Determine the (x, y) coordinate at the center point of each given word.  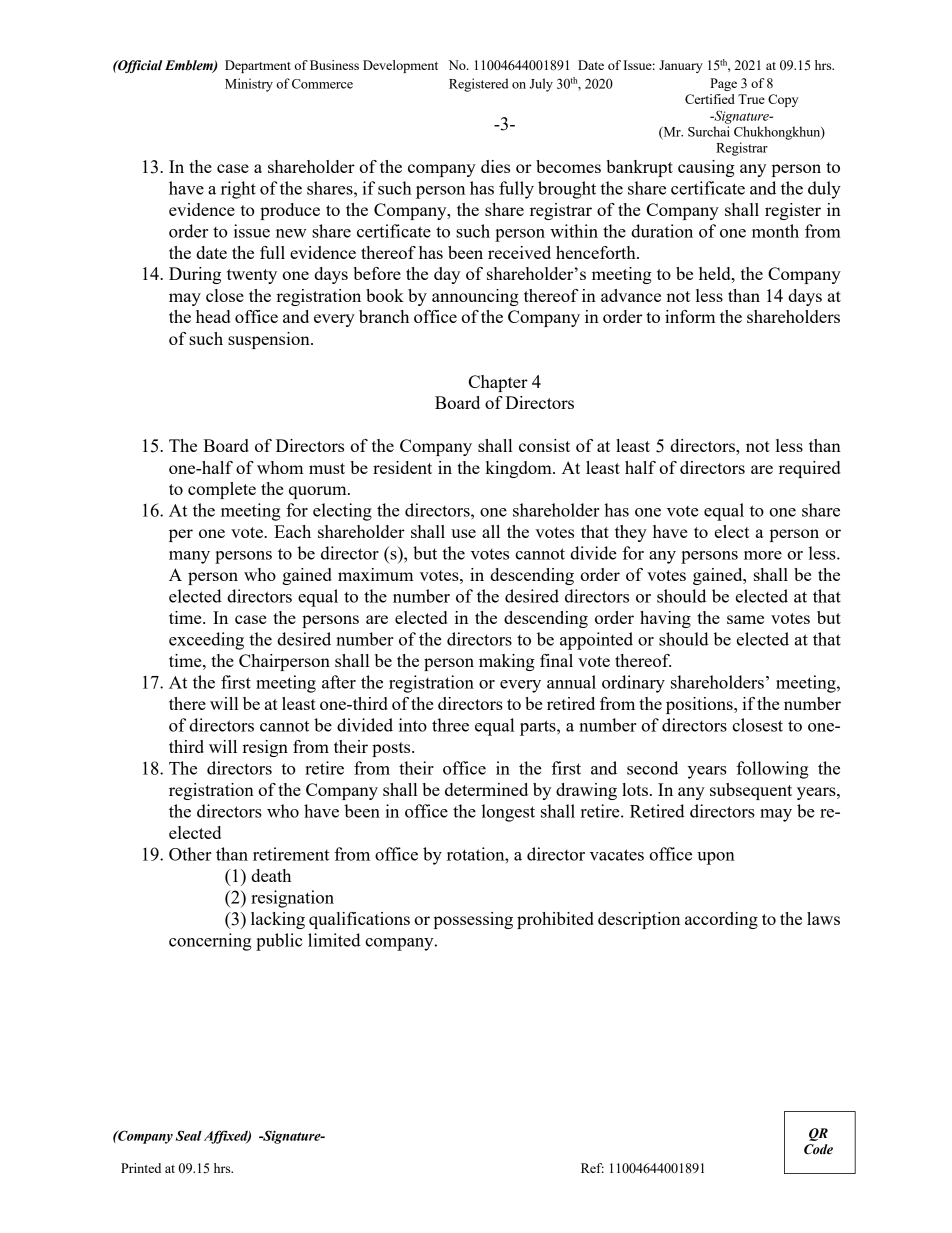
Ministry (249, 85)
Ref (592, 1168)
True (751, 99)
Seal (189, 1135)
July (541, 85)
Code (818, 1149)
